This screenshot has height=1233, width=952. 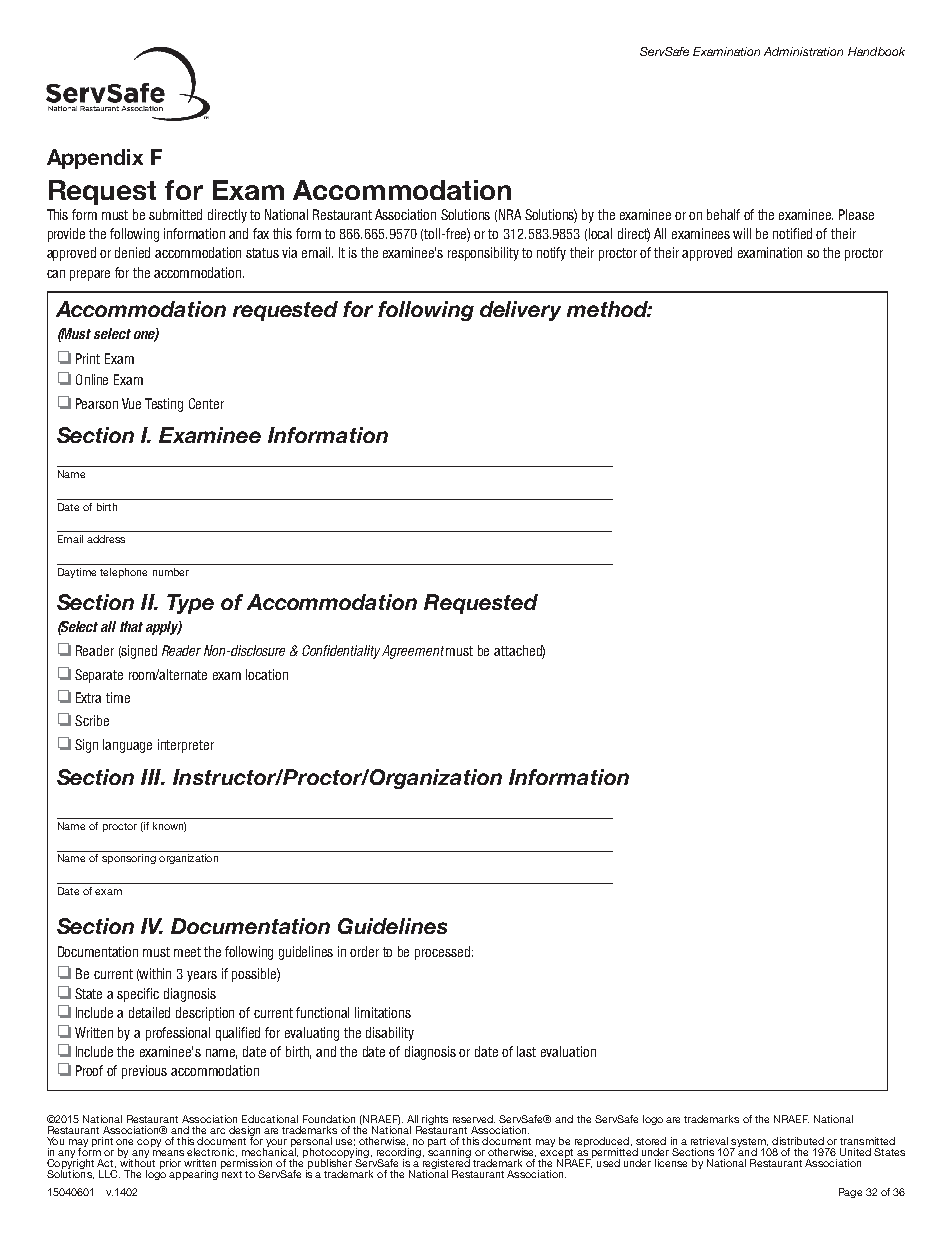 I want to click on Testing, so click(x=164, y=405).
